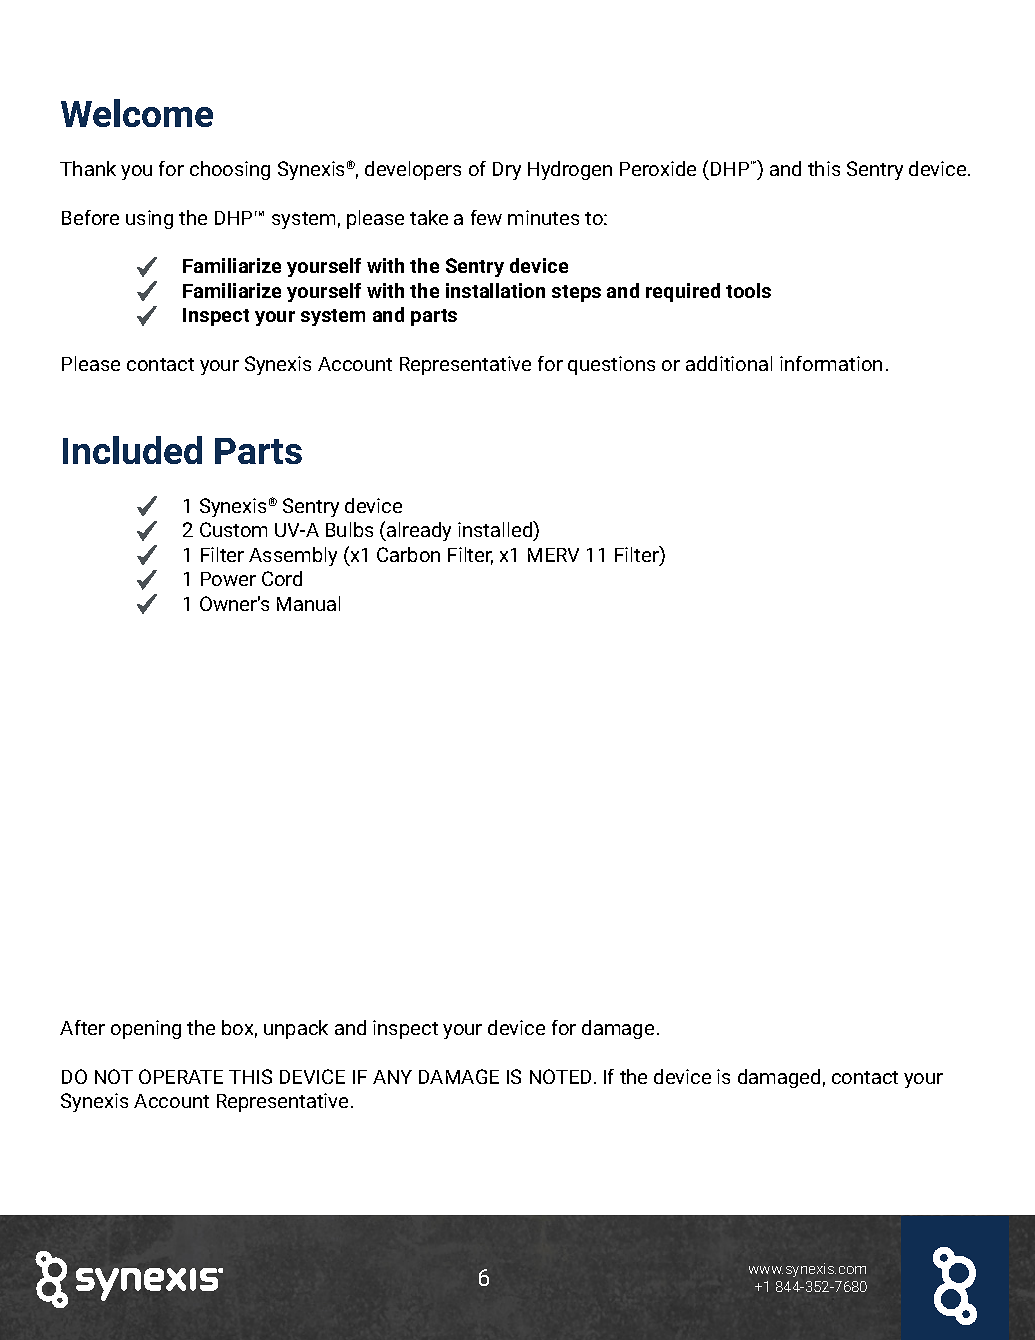 This document has width=1035, height=1340. What do you see at coordinates (308, 603) in the document?
I see `Manual` at bounding box center [308, 603].
